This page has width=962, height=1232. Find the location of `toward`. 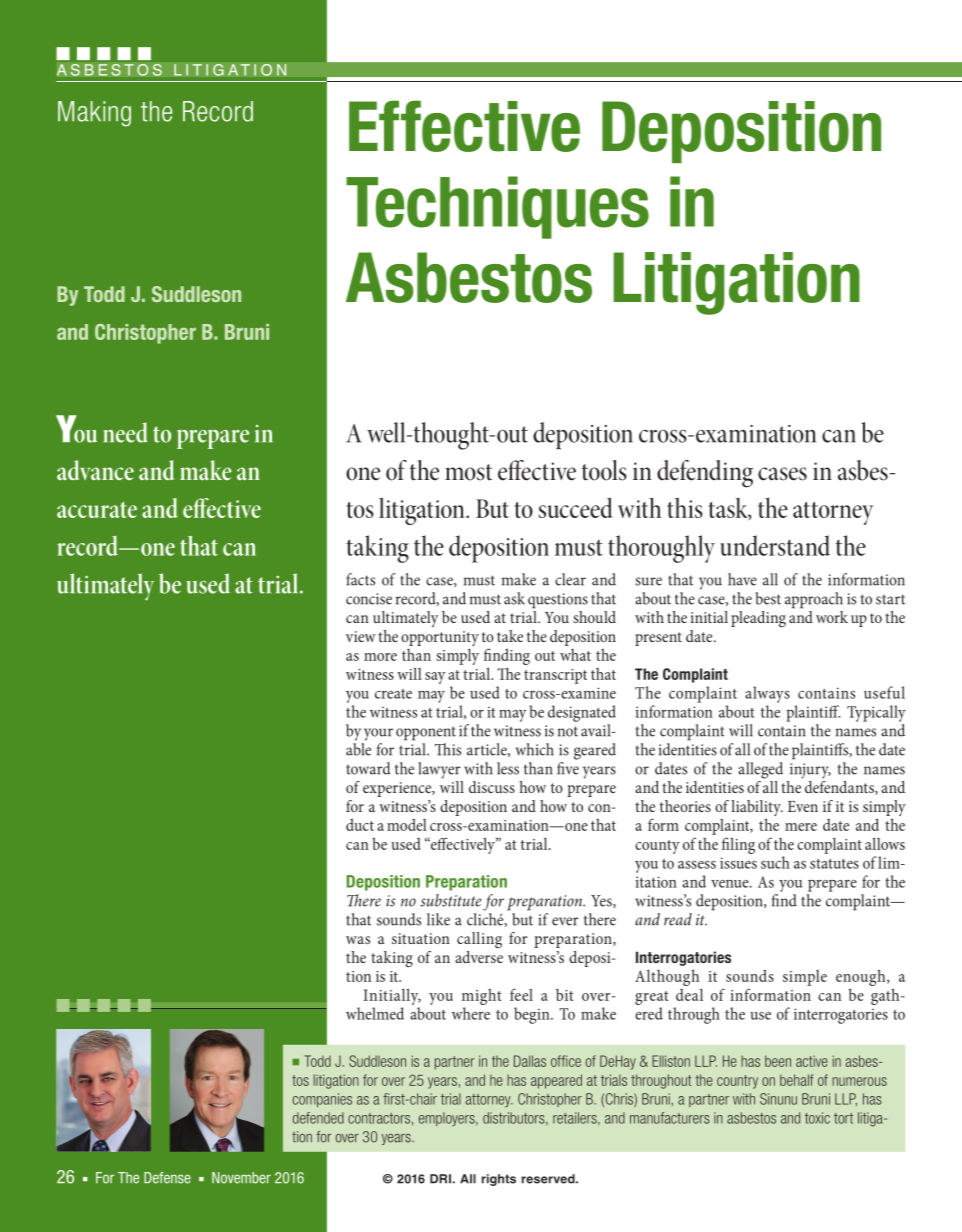

toward is located at coordinates (368, 768).
